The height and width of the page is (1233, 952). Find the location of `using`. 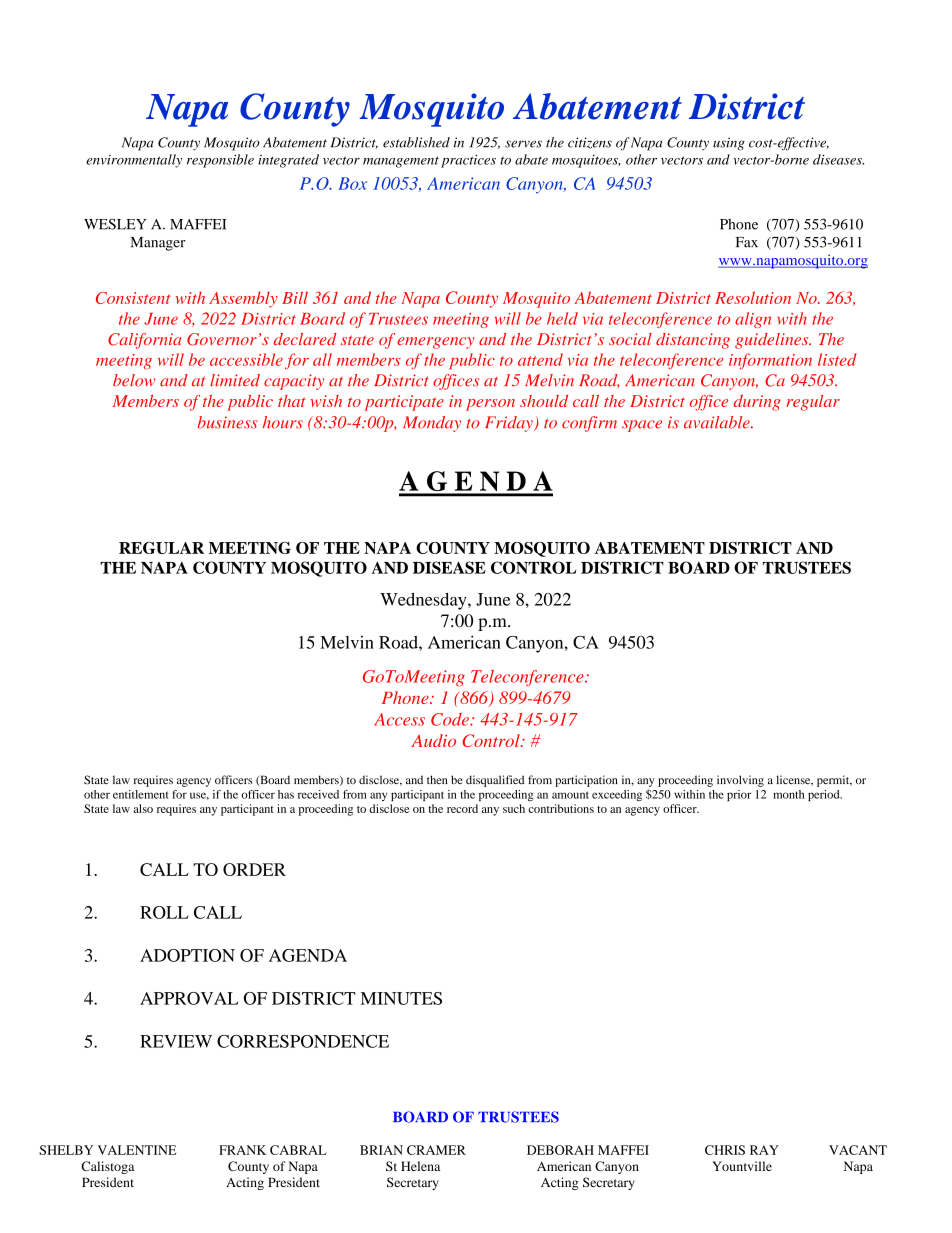

using is located at coordinates (729, 144).
